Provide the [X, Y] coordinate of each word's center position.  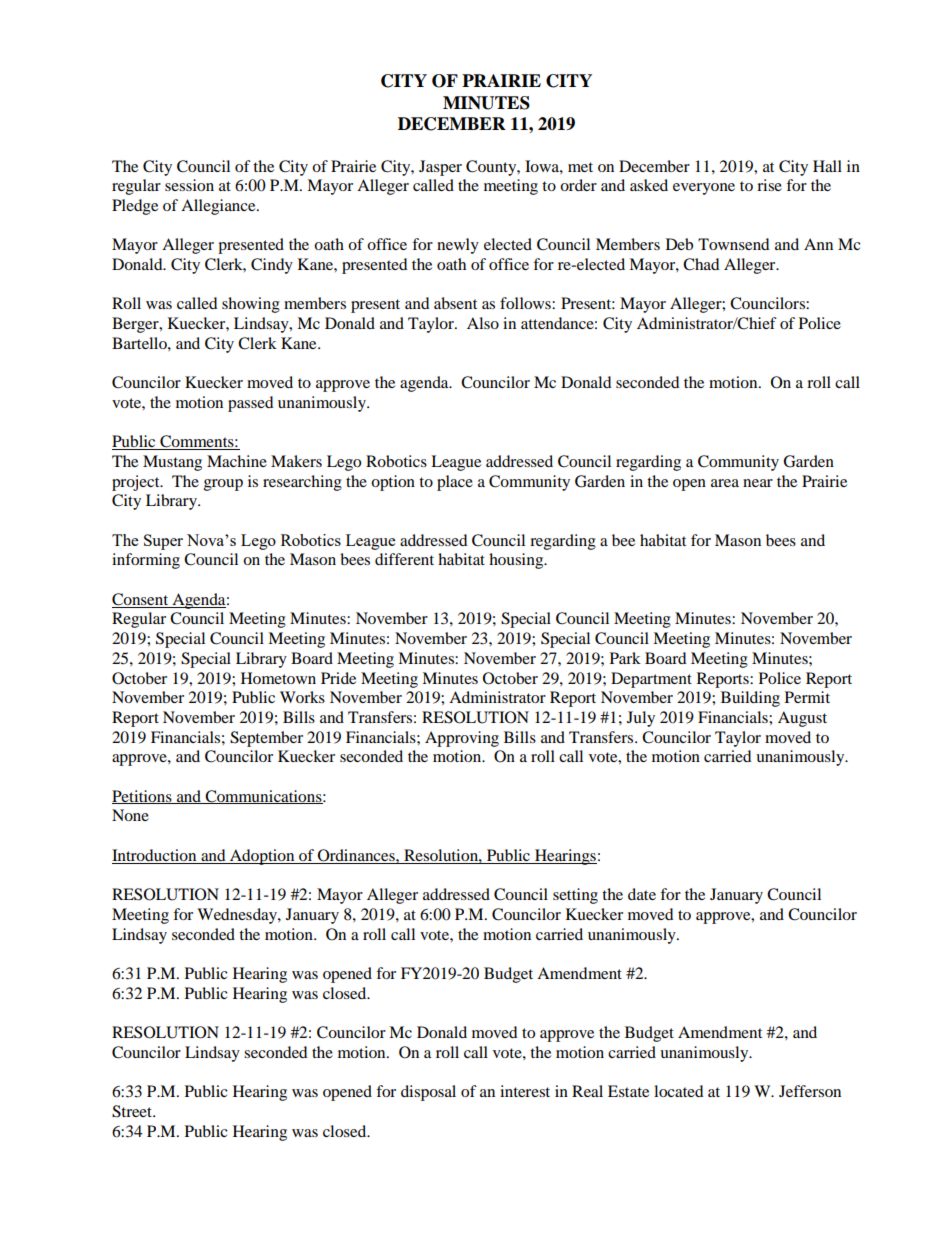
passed [251, 404]
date [642, 894]
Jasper [440, 168]
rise [769, 185]
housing [517, 561]
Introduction [154, 855]
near [758, 483]
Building [750, 699]
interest [525, 1091]
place [455, 483]
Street [133, 1111]
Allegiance [219, 207]
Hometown [278, 678]
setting [575, 896]
